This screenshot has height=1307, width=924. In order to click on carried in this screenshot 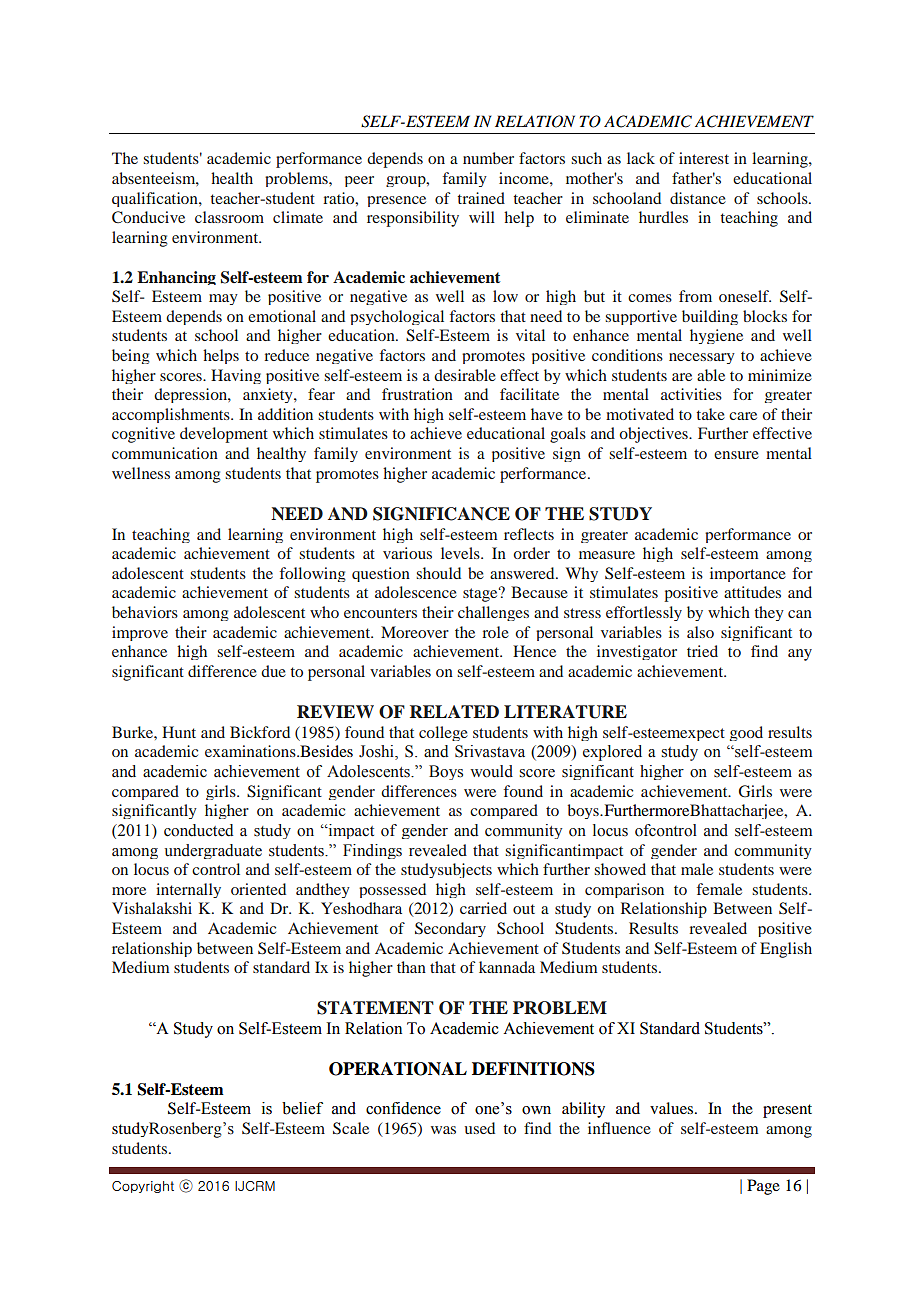, I will do `click(483, 908)`.
